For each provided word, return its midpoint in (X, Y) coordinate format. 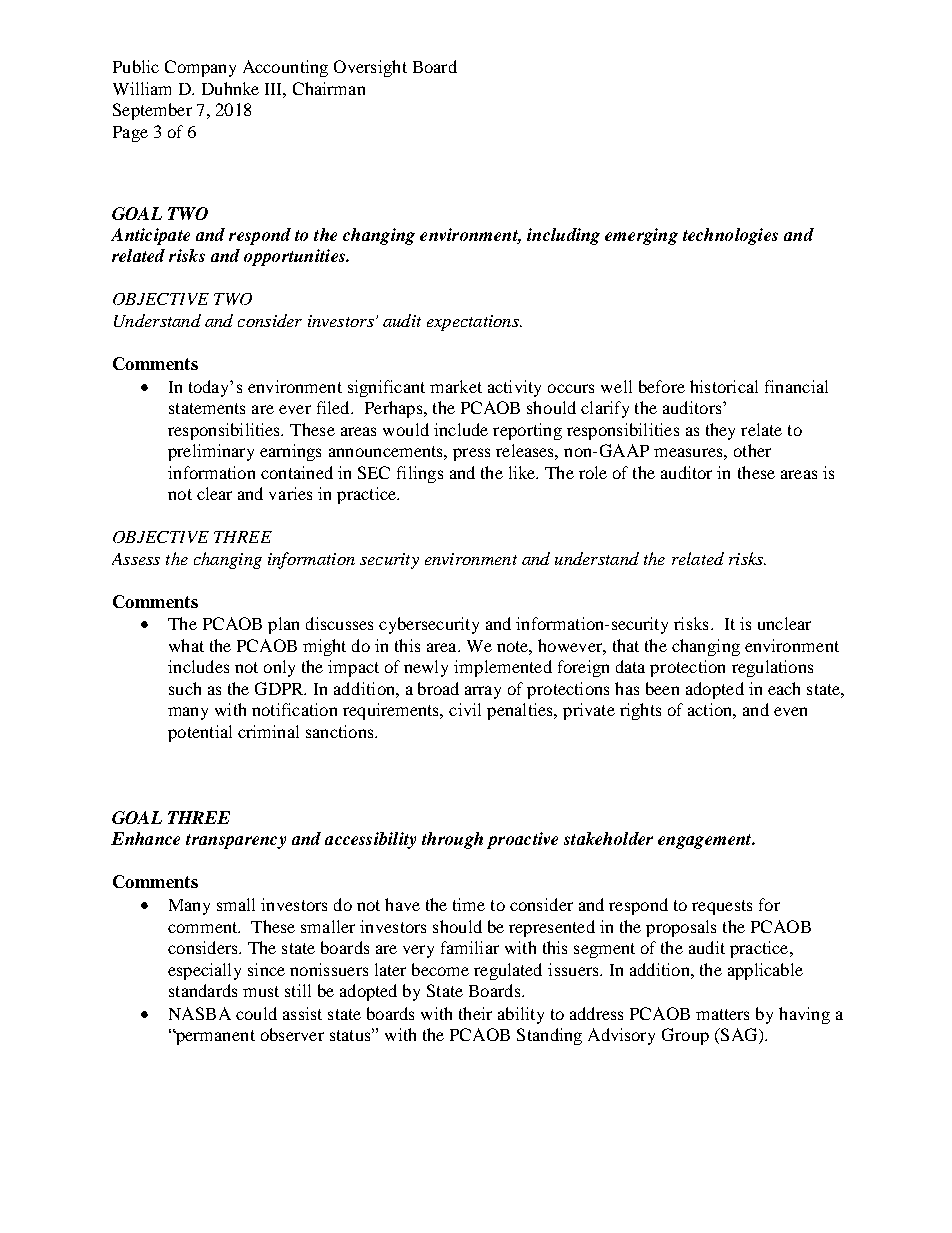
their (475, 1013)
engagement (706, 841)
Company (200, 68)
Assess (136, 559)
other (752, 450)
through (452, 840)
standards (203, 990)
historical (724, 386)
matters (722, 1014)
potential (200, 733)
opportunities (295, 257)
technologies (730, 236)
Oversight (370, 68)
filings (420, 474)
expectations (474, 323)
